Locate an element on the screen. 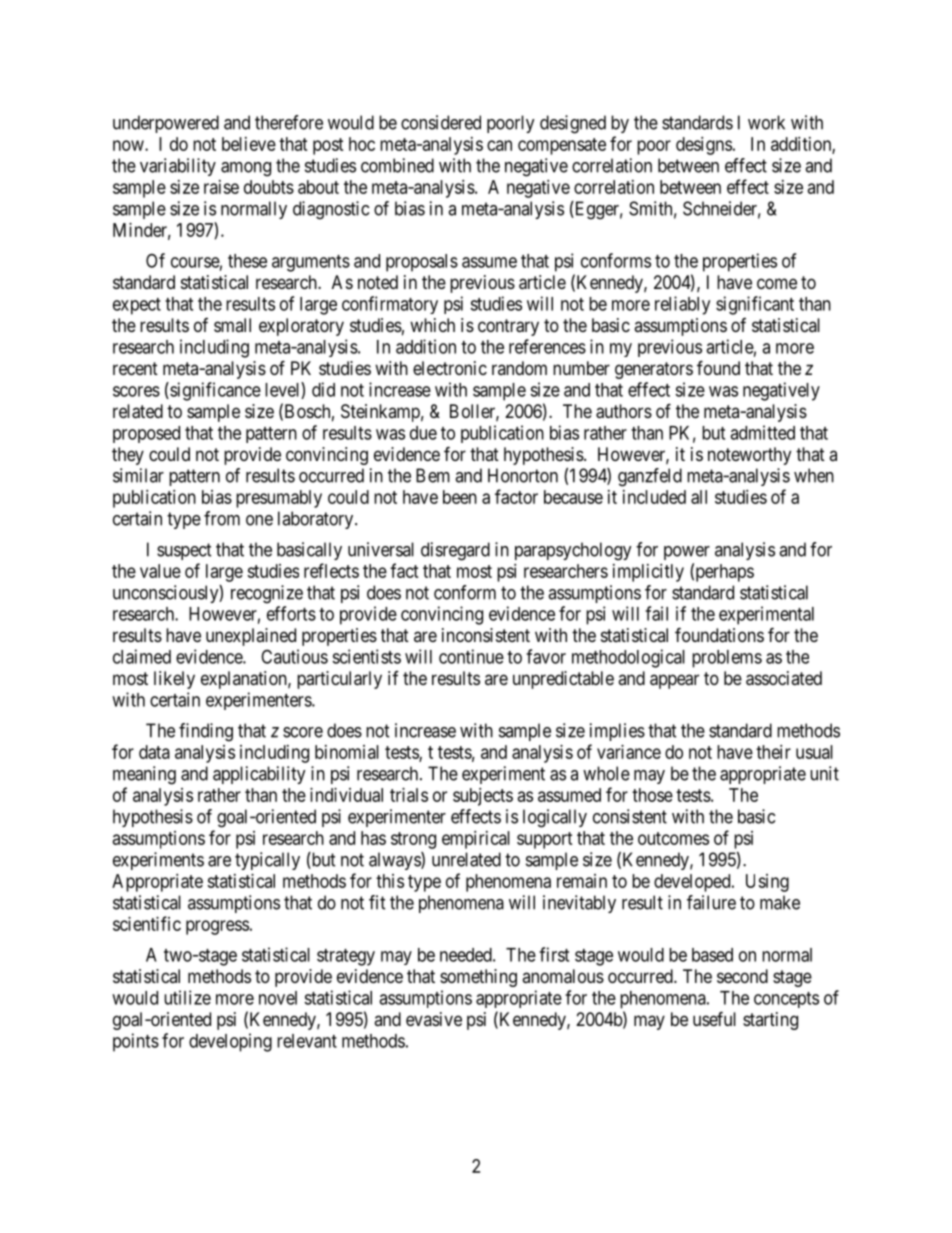 The width and height of the screenshot is (952, 1233). their is located at coordinates (773, 752).
